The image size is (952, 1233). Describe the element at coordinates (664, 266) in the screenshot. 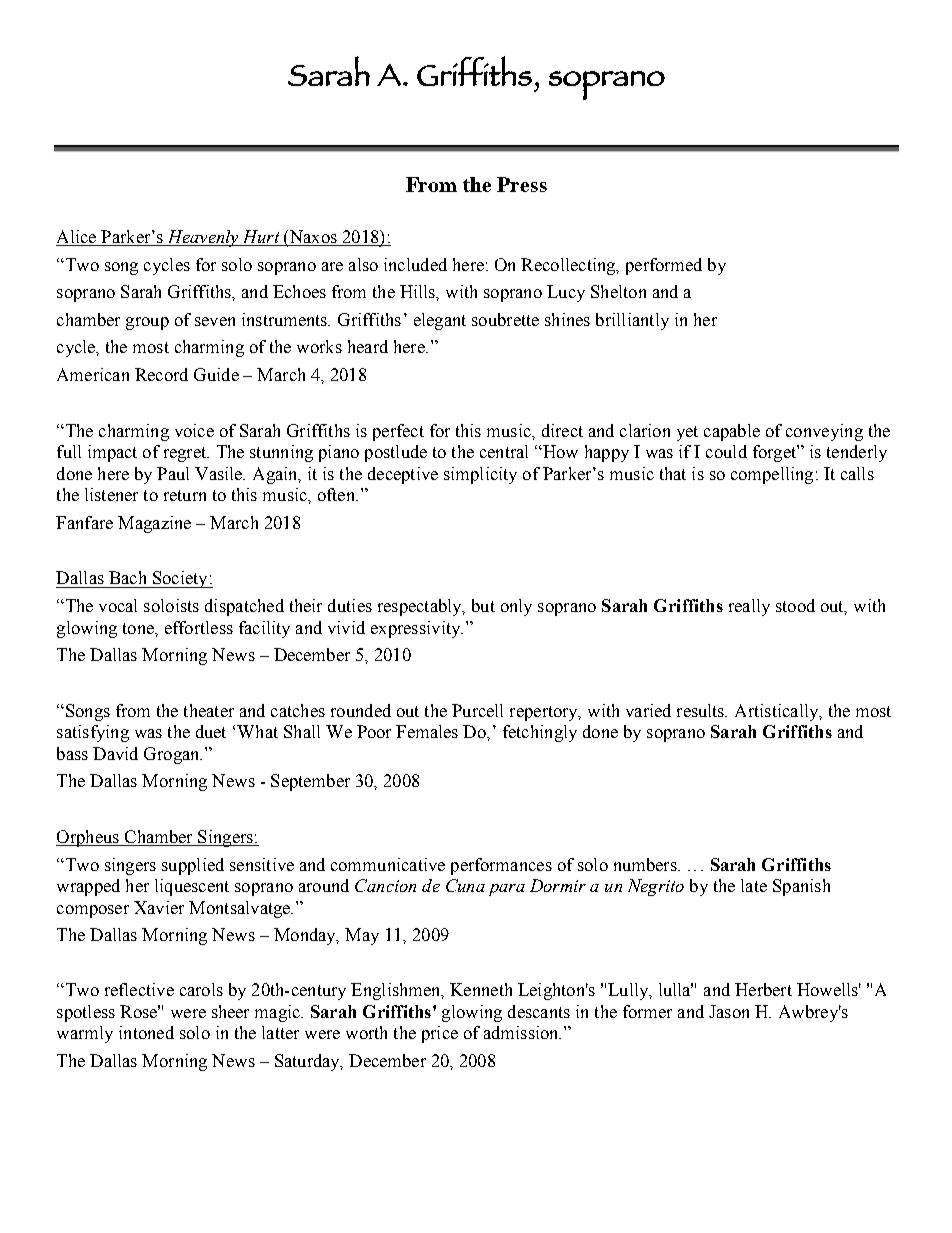

I see `performed` at that location.
